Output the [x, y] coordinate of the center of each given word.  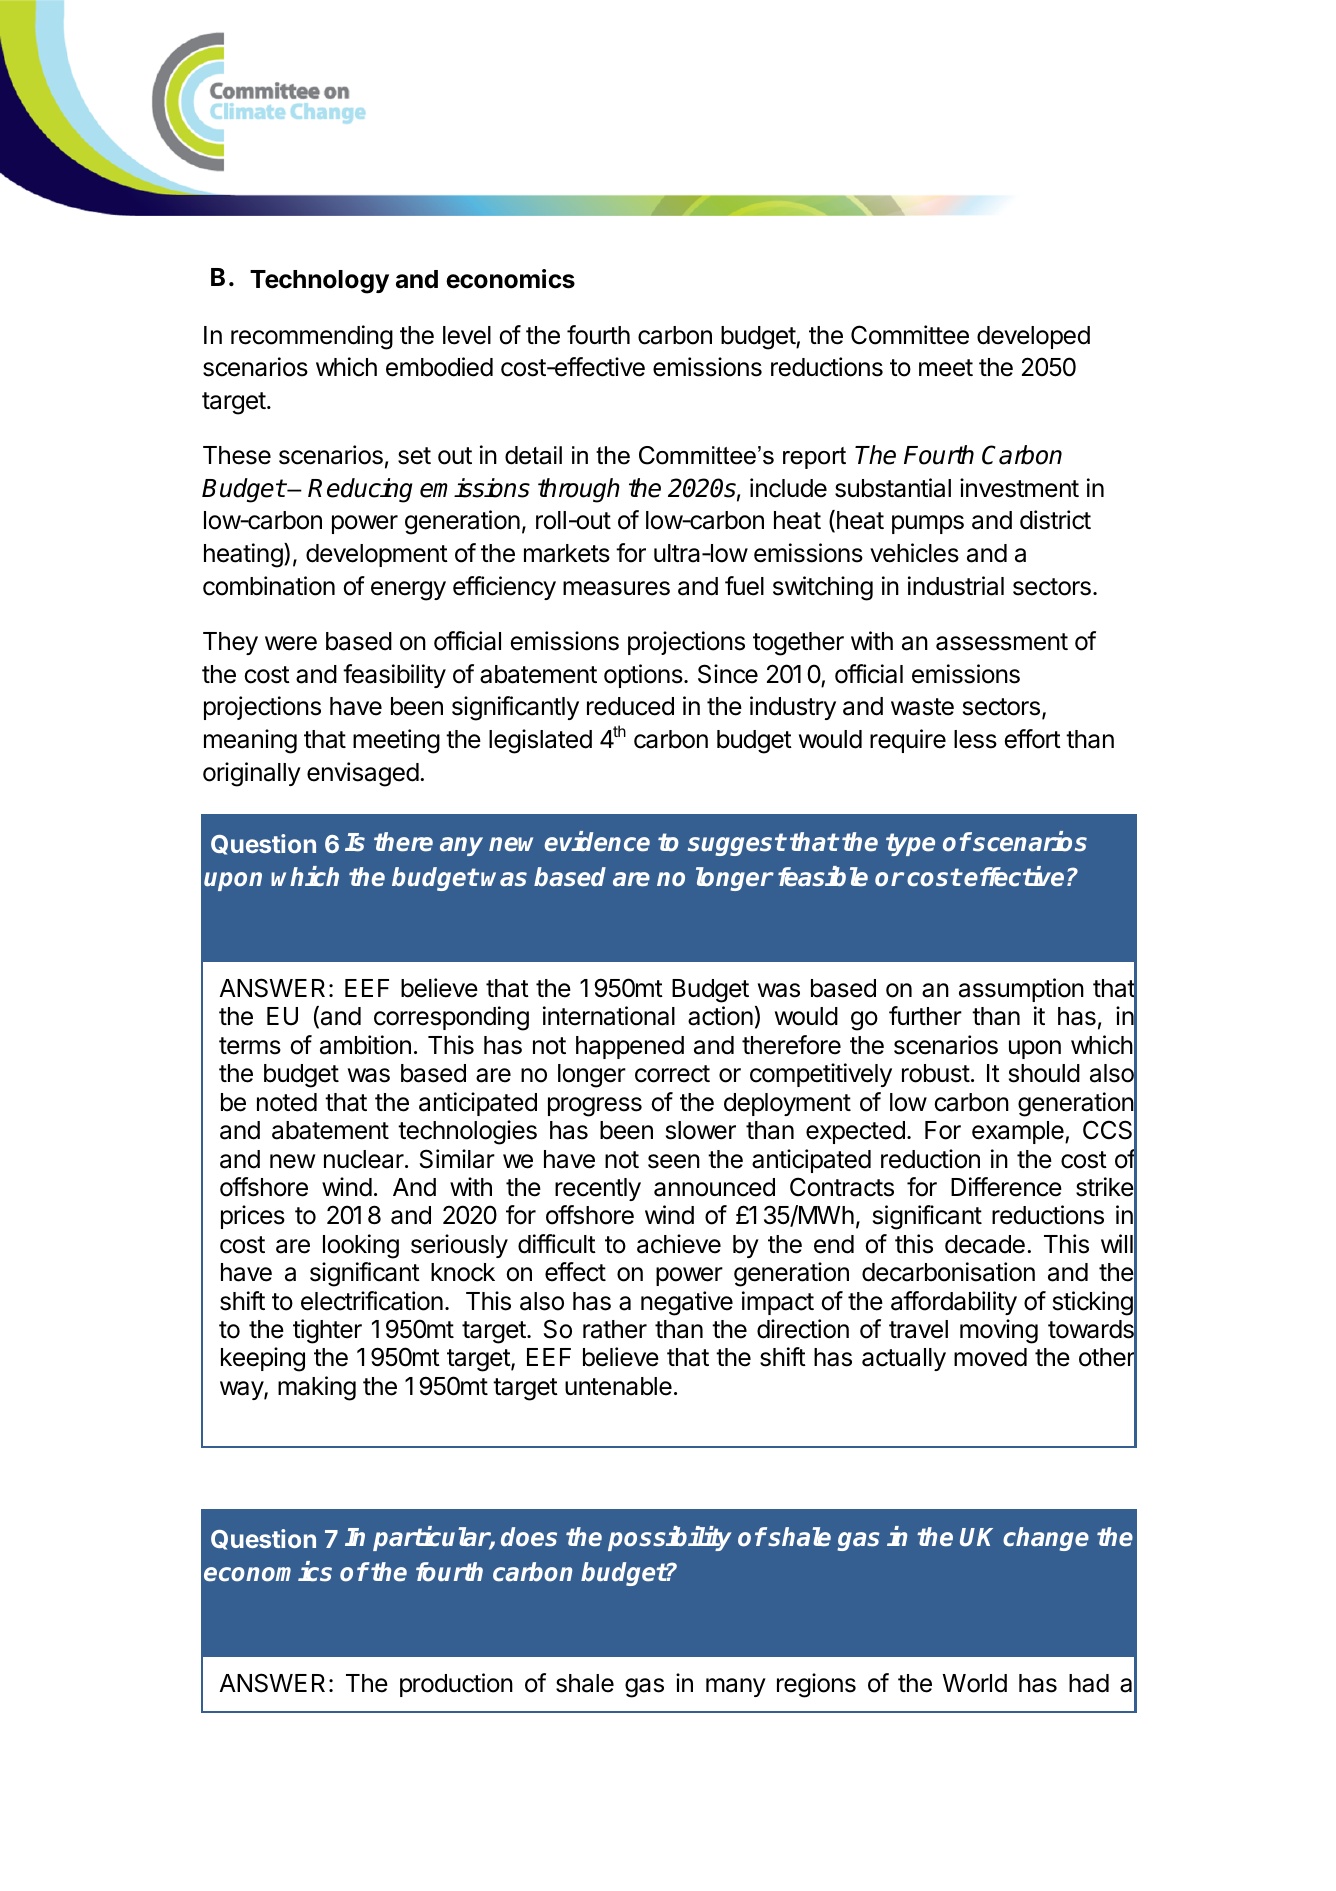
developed [1033, 337]
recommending [312, 337]
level [467, 335]
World [974, 1683]
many [736, 1687]
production [456, 1685]
